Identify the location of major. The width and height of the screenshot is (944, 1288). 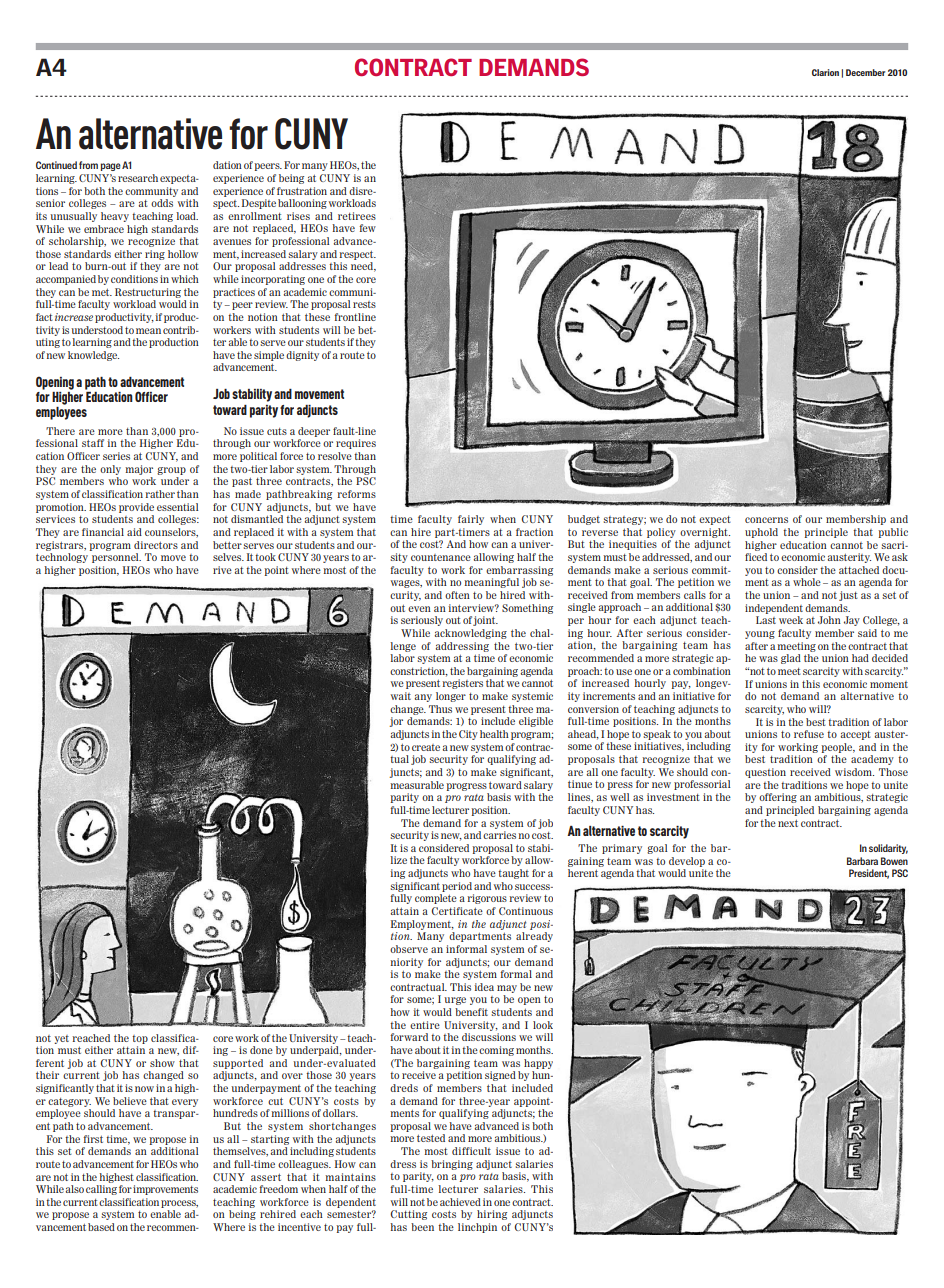
(139, 470).
